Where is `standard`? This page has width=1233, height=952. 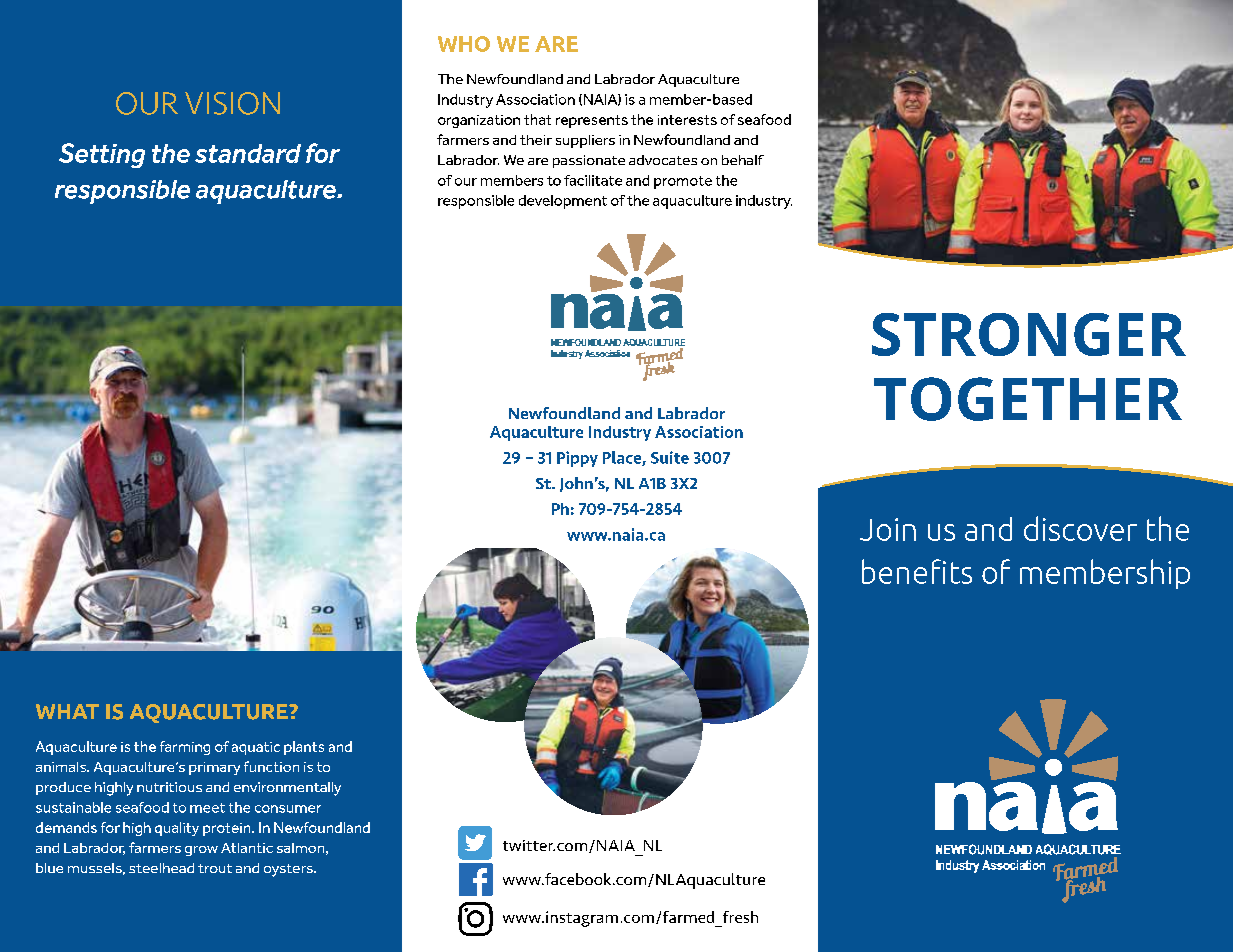 standard is located at coordinates (248, 153).
